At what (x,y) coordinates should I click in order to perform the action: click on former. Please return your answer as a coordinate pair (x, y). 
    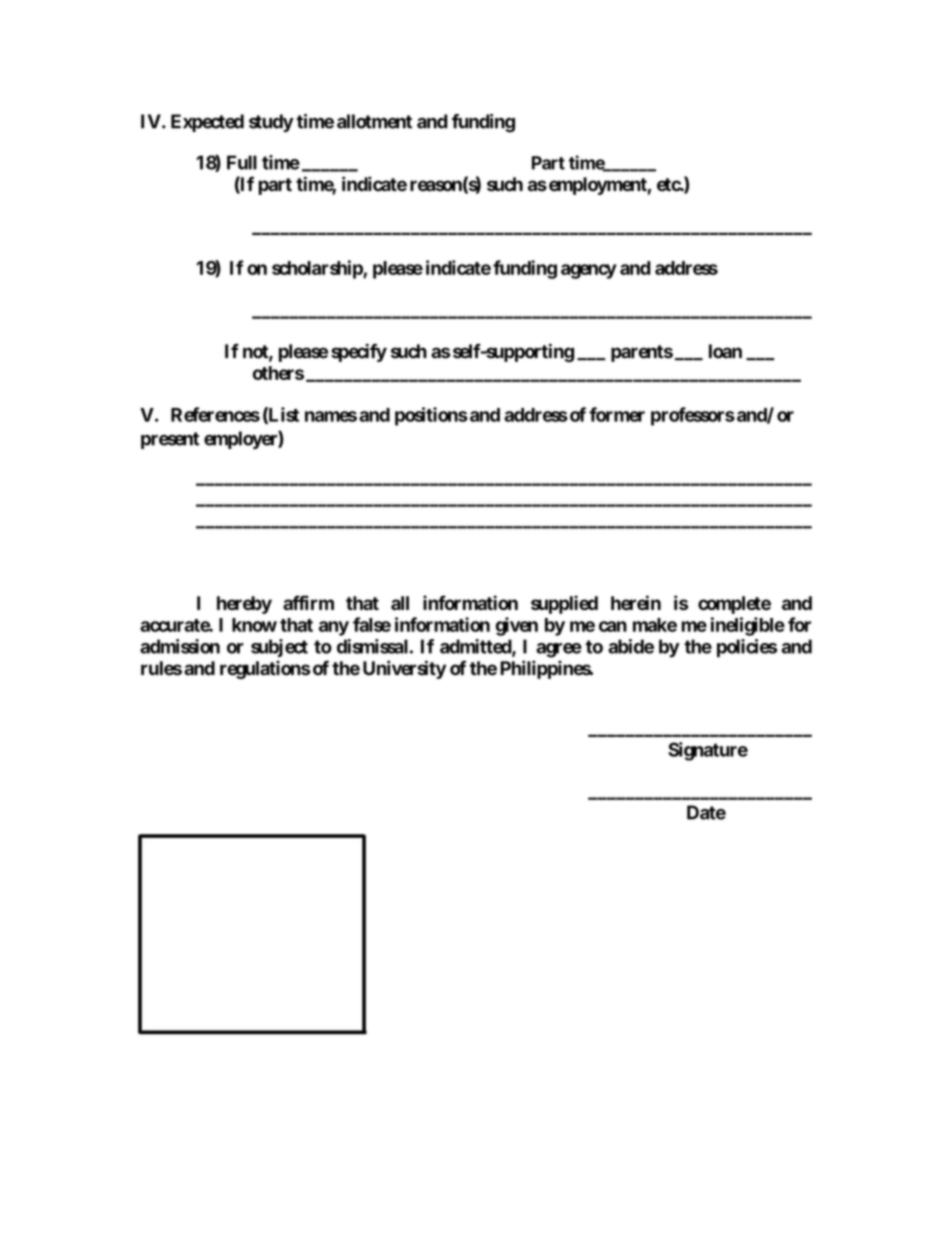
    Looking at the image, I should click on (617, 414).
